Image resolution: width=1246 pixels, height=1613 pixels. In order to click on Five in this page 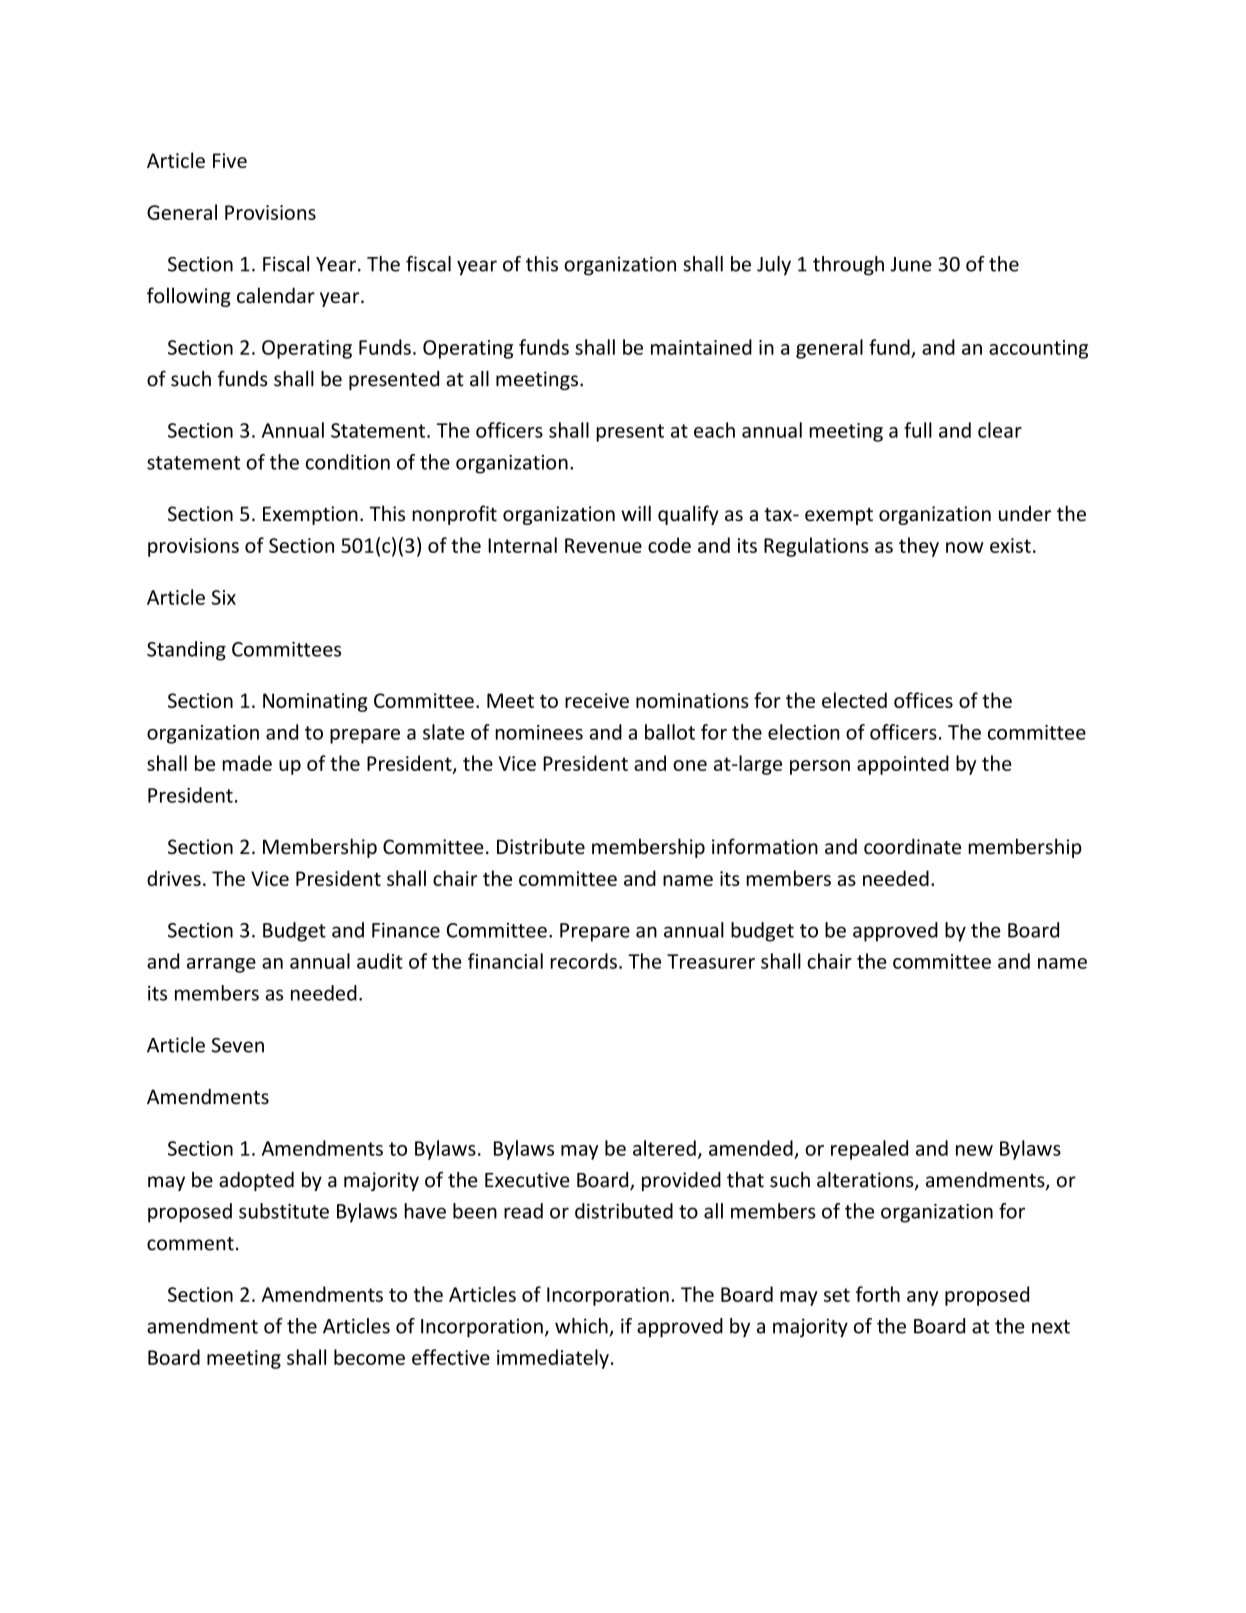, I will do `click(230, 160)`.
